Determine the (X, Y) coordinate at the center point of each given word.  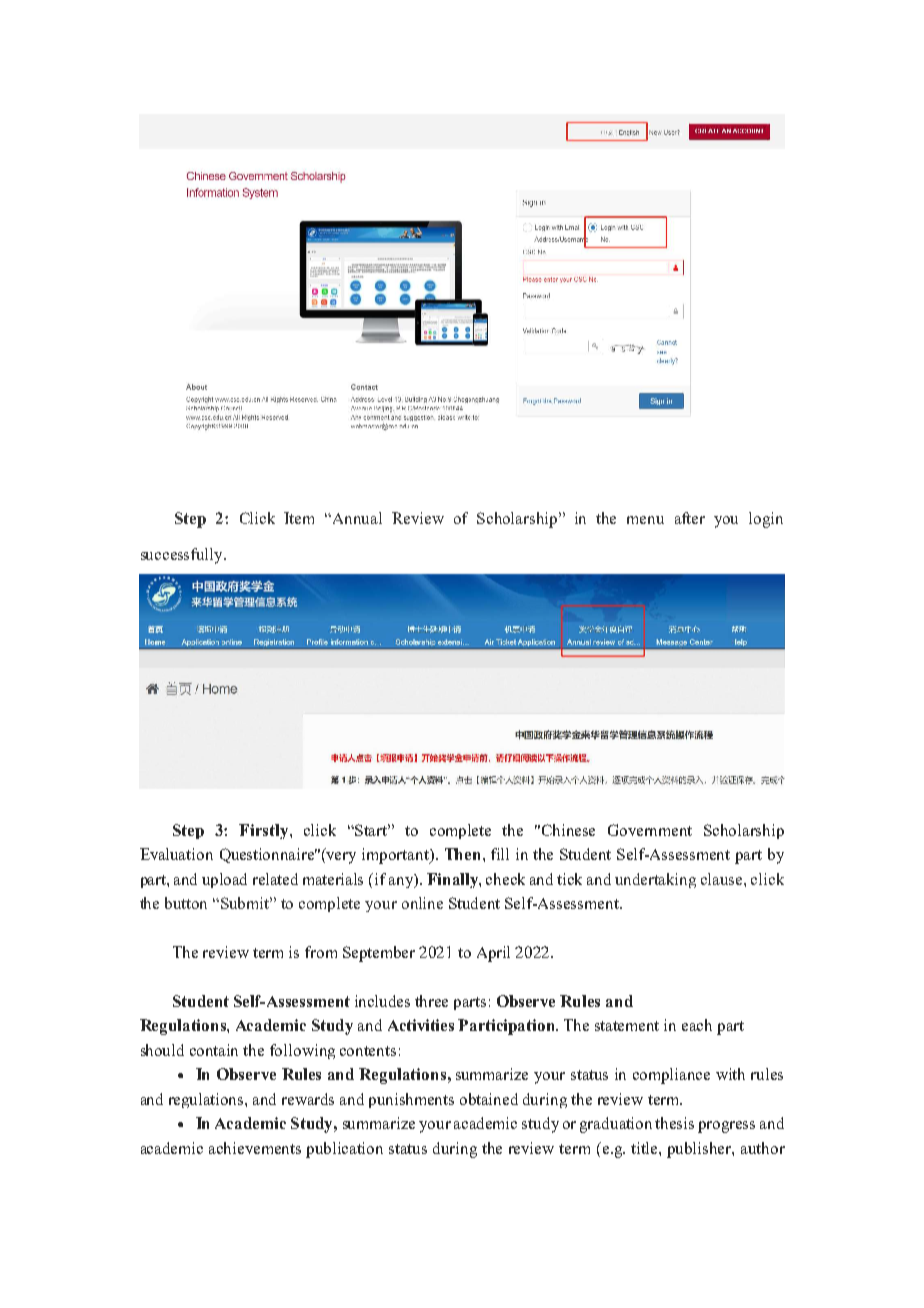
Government (650, 830)
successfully (183, 556)
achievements (255, 1148)
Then (464, 854)
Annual (357, 518)
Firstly (265, 831)
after (690, 518)
